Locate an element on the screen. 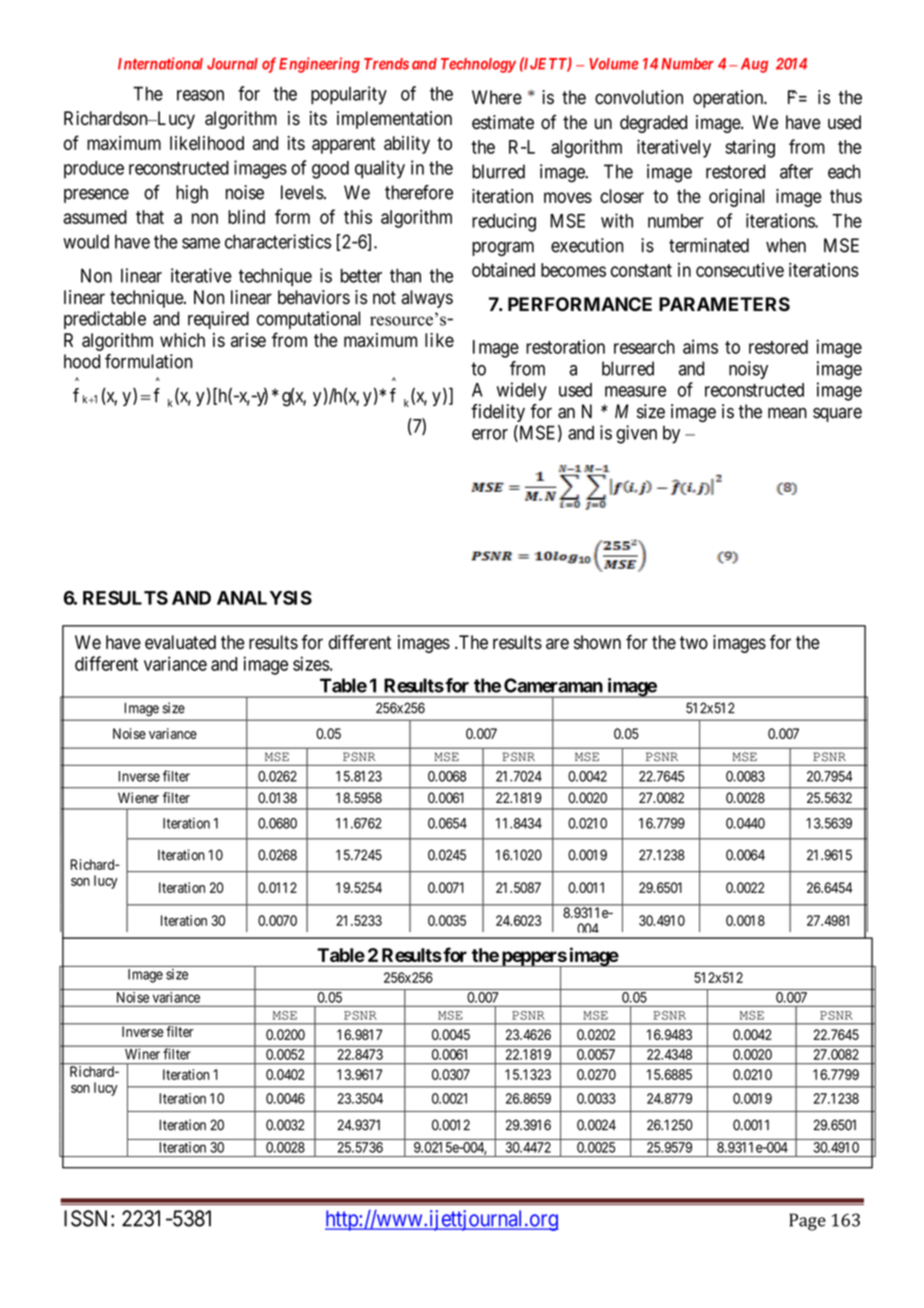  reason is located at coordinates (200, 95).
